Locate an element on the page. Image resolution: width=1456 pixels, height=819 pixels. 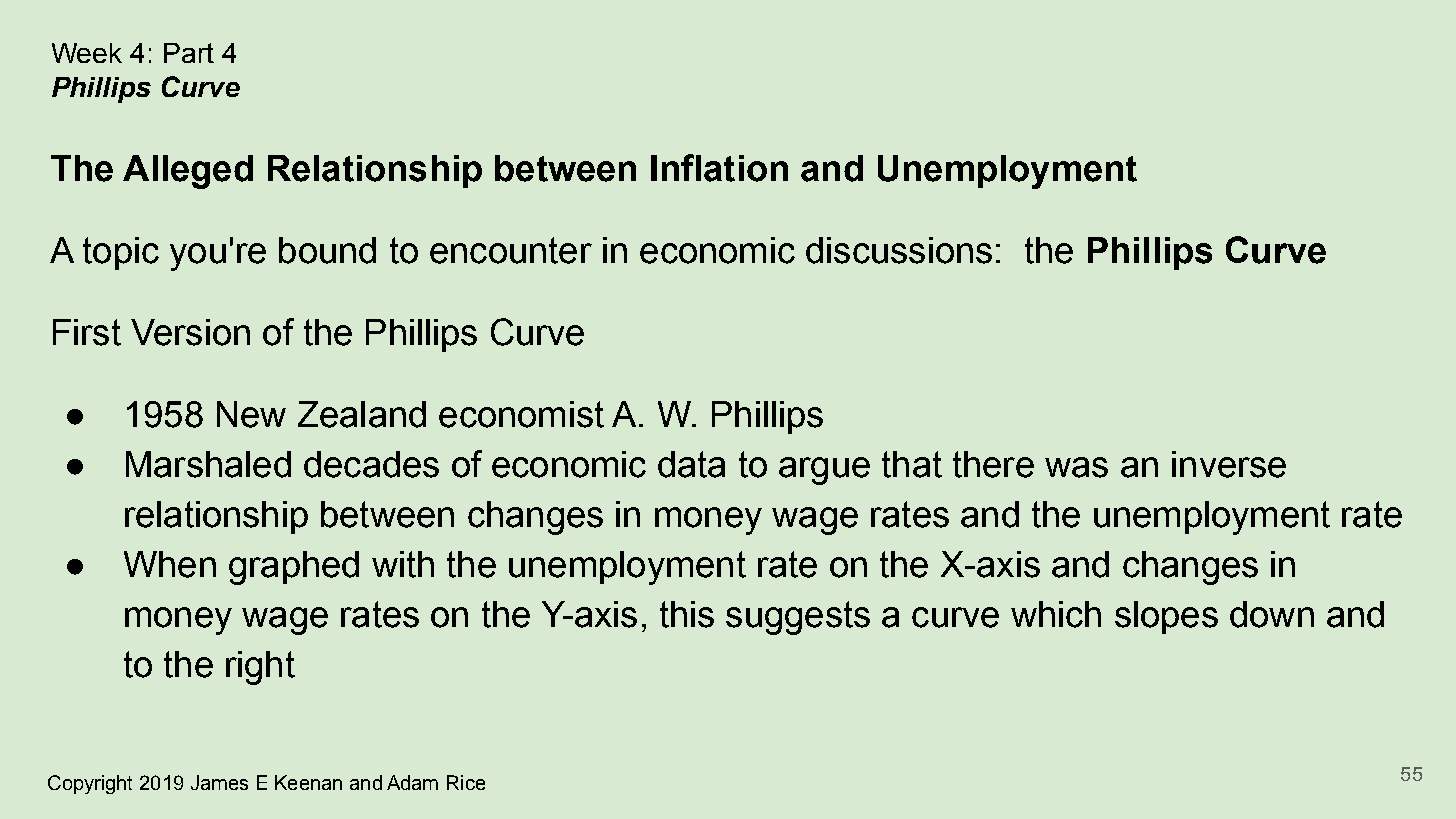
slopes is located at coordinates (1166, 617).
